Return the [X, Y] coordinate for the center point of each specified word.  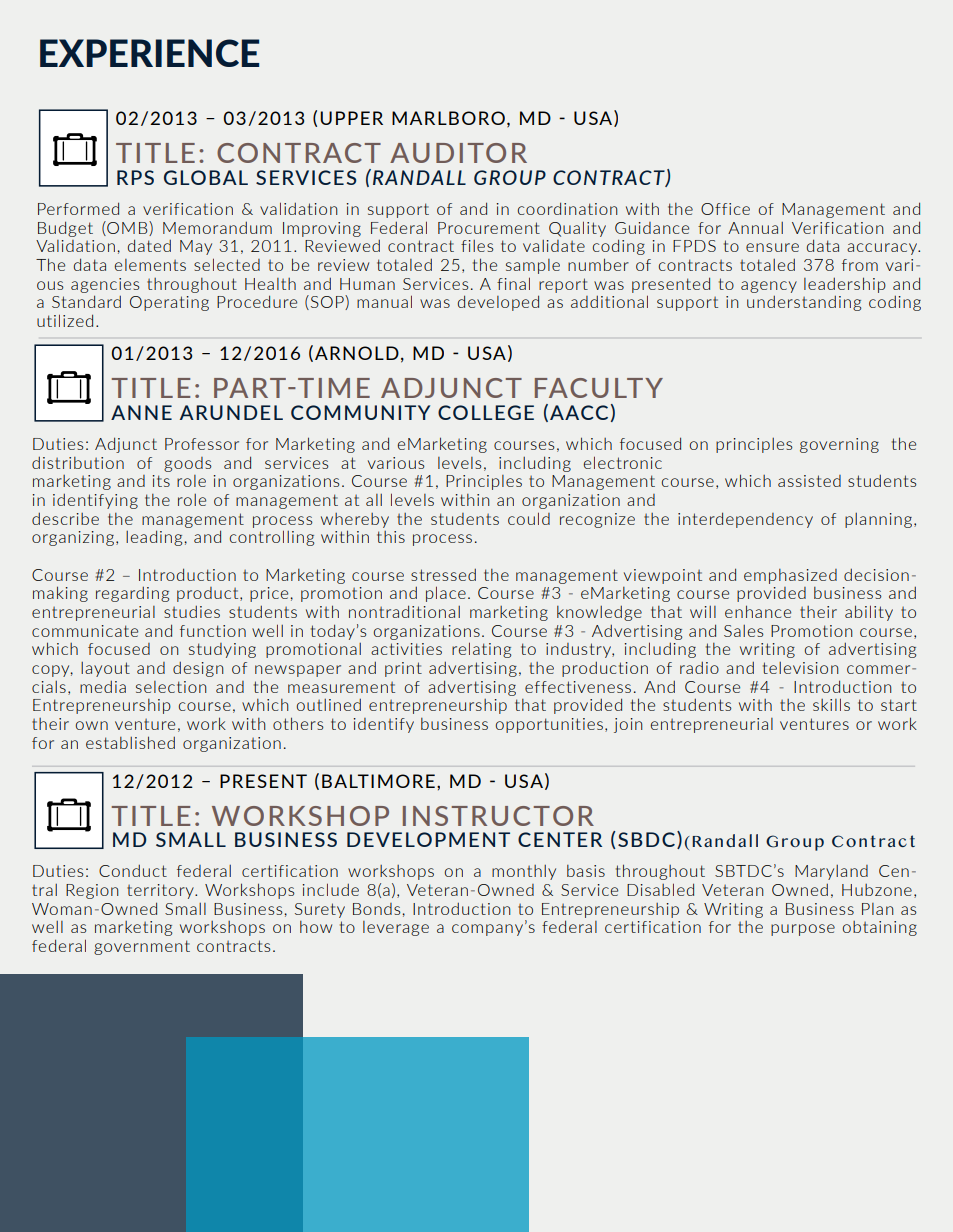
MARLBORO [448, 118]
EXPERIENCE [149, 53]
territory [161, 891]
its [161, 481]
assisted [809, 481]
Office [725, 209]
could [529, 518]
